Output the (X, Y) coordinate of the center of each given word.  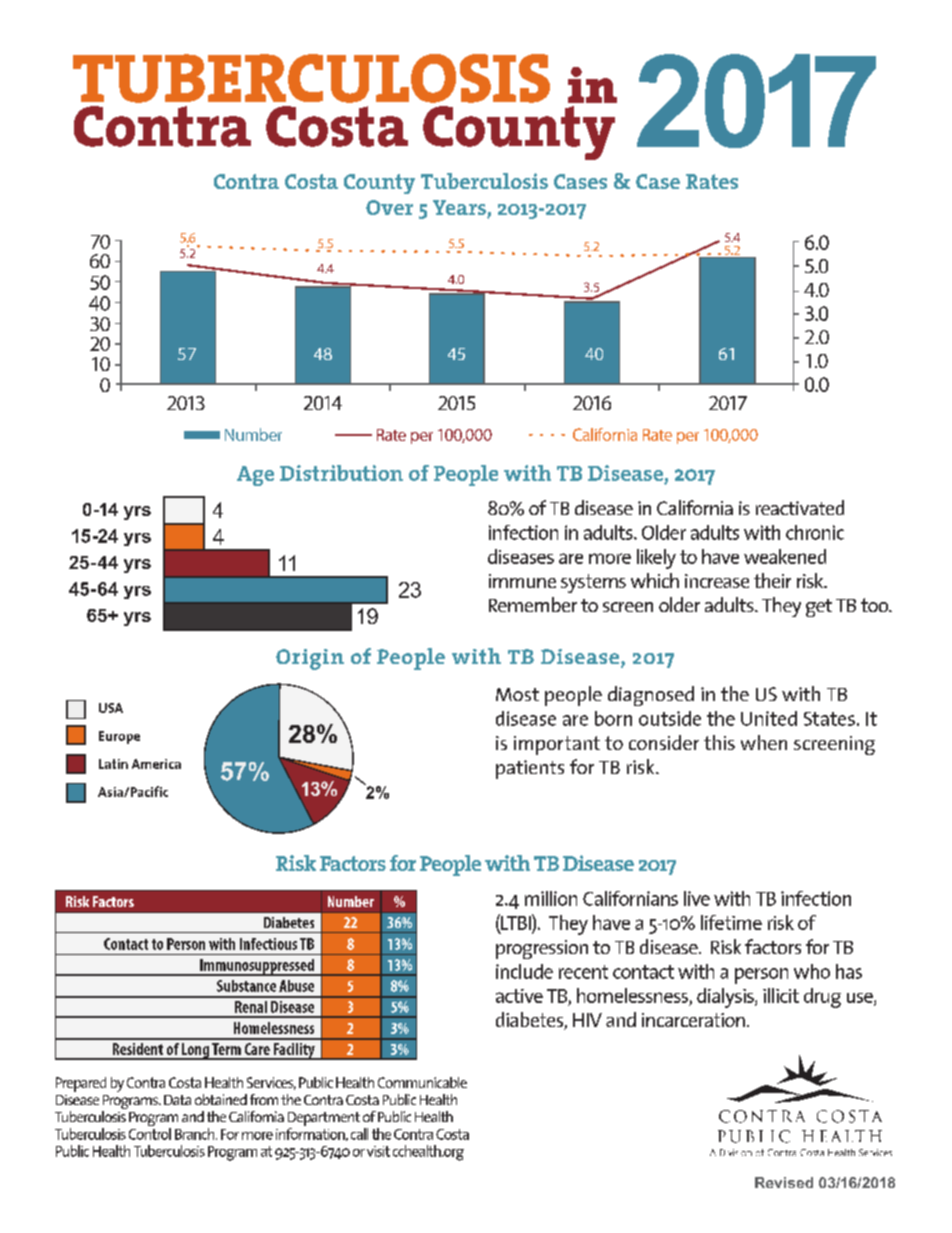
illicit (781, 995)
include (524, 971)
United (769, 718)
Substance (246, 986)
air (448, 403)
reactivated (800, 507)
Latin (113, 764)
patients (530, 769)
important (557, 745)
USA (111, 708)
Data (177, 1100)
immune (522, 581)
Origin (310, 659)
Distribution (341, 473)
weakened (785, 556)
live (697, 898)
